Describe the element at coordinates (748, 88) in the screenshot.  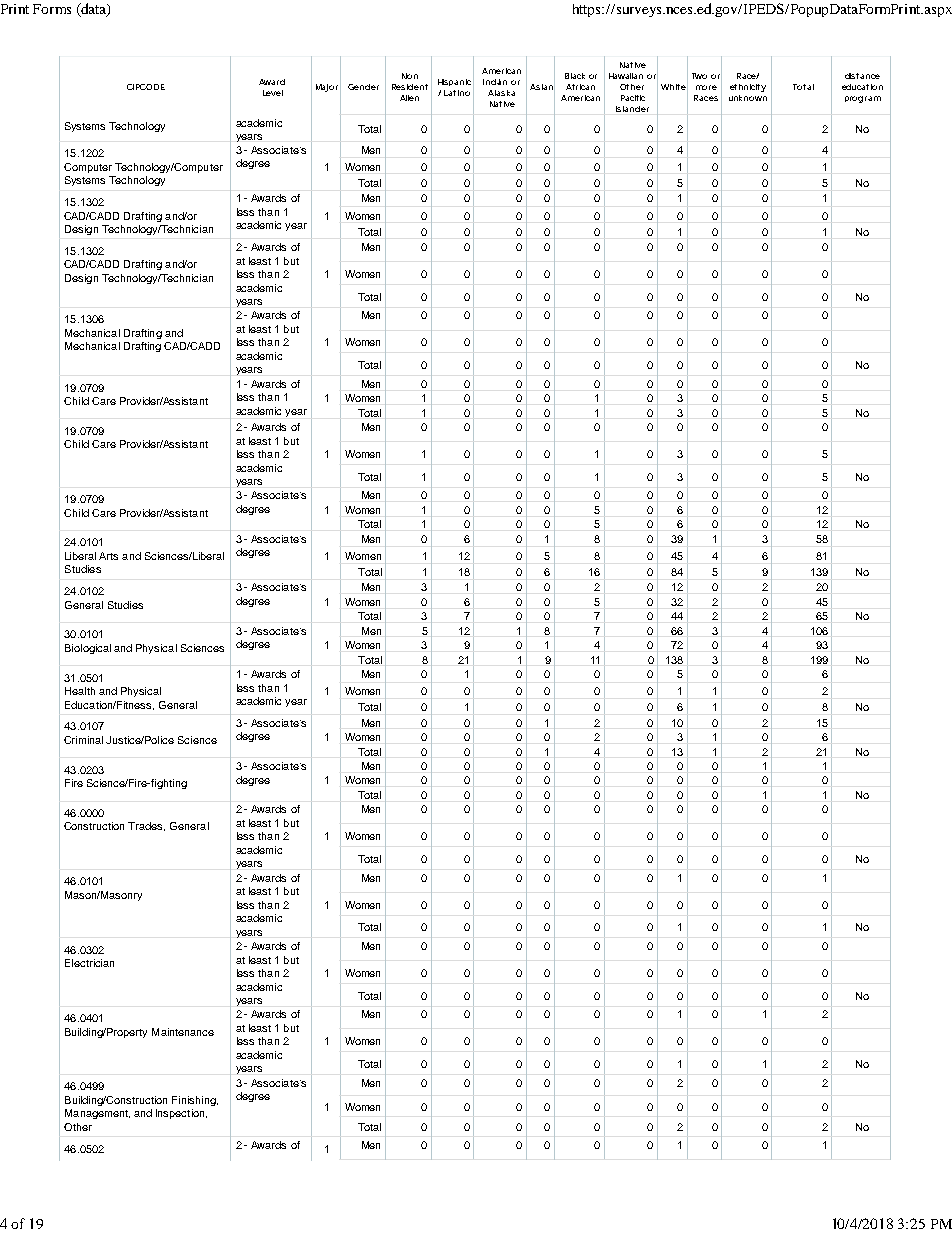
I see `ethnicity` at that location.
